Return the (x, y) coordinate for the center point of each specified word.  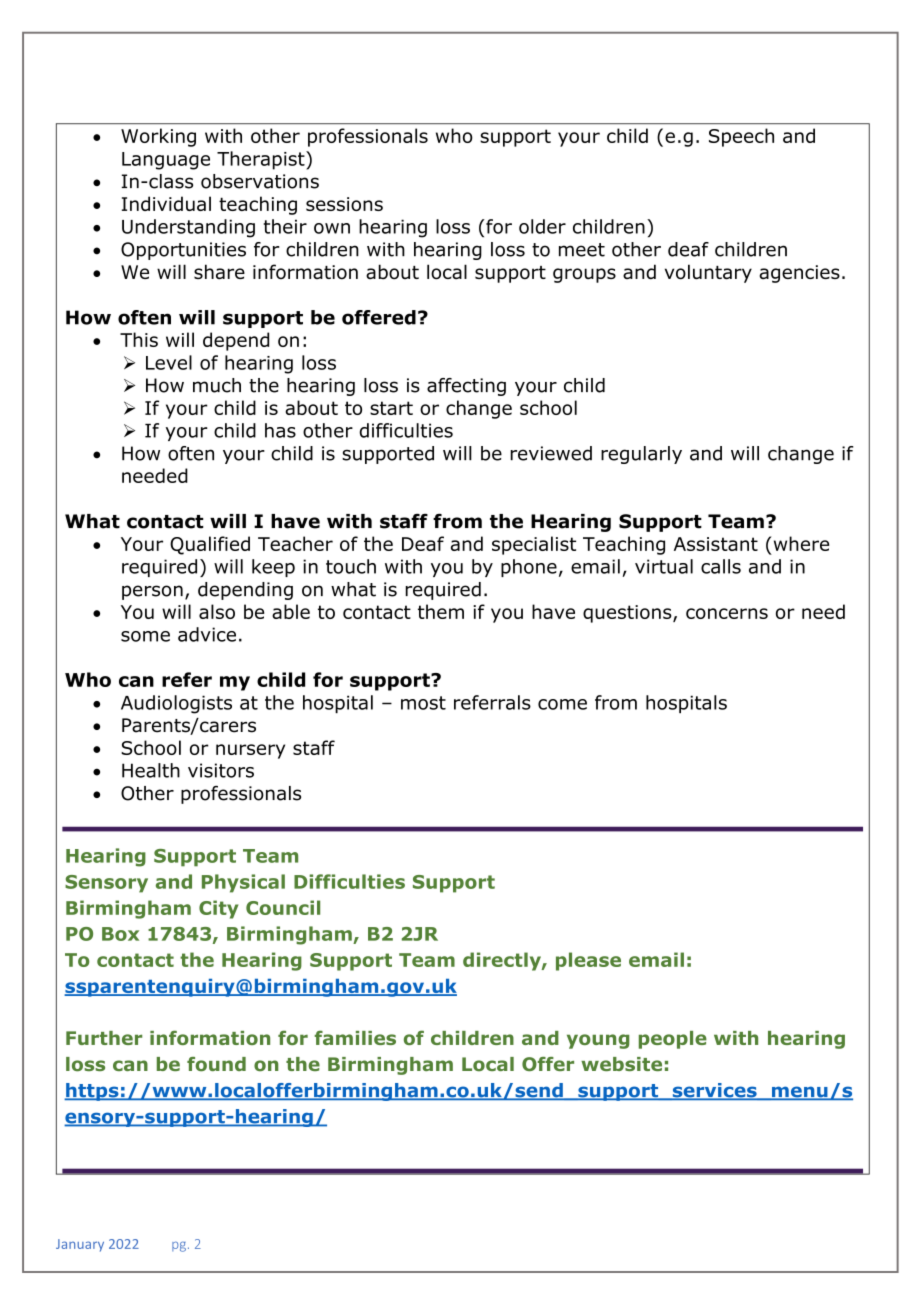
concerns (727, 613)
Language (166, 161)
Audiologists (176, 704)
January (80, 1245)
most (423, 703)
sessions (344, 204)
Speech (741, 137)
